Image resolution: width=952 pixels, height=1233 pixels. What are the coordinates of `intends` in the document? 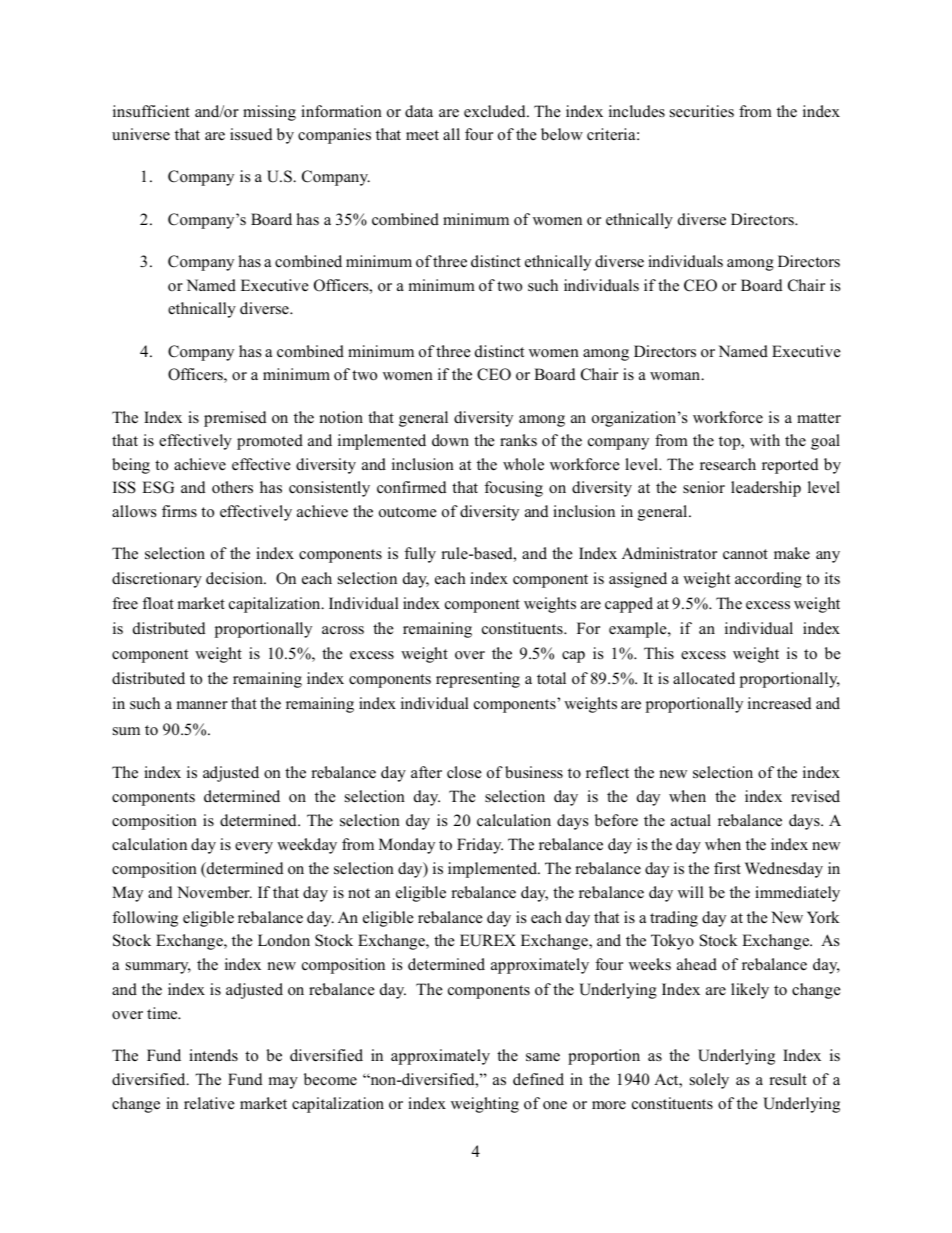 It's located at (213, 1055).
